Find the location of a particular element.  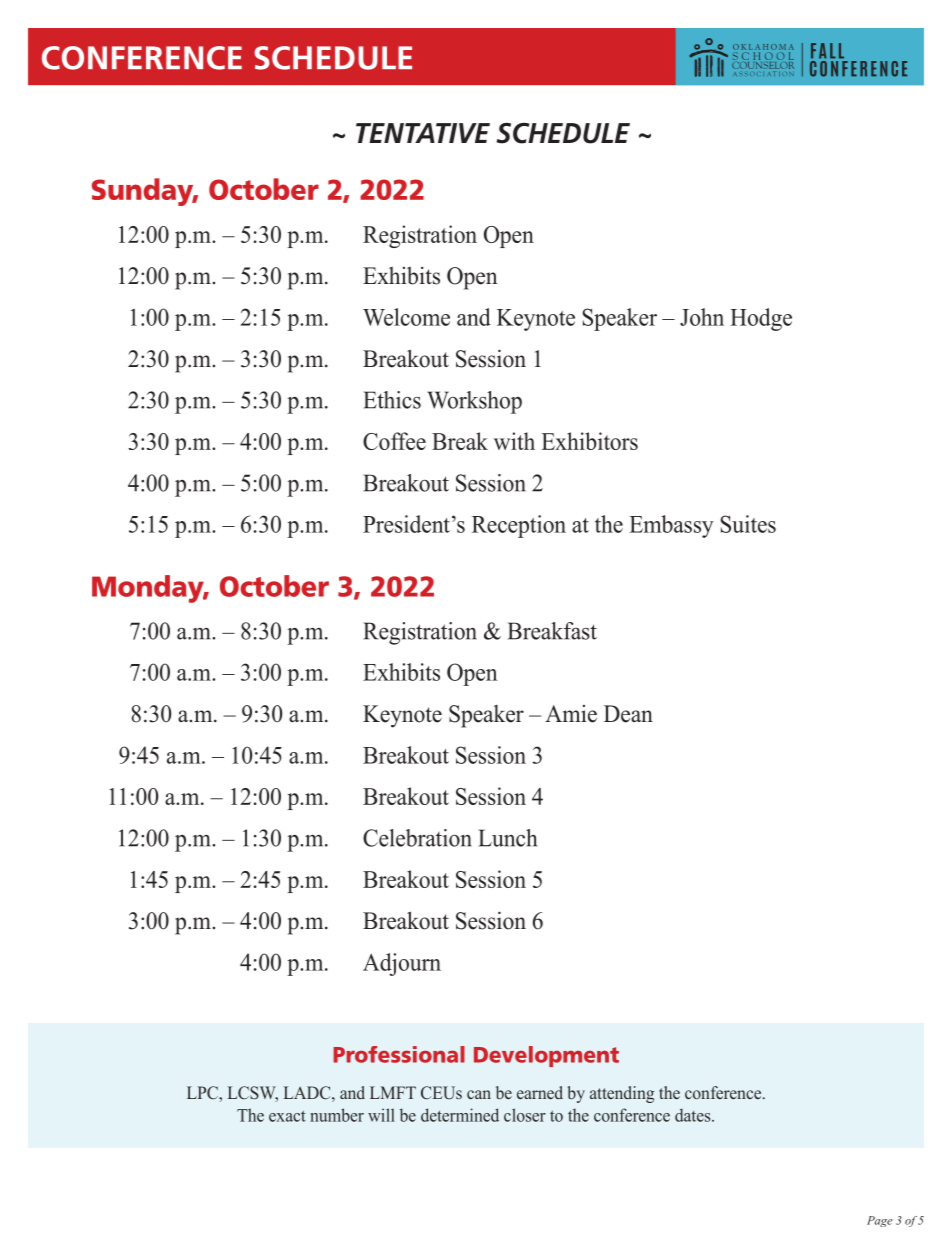

Hodge is located at coordinates (761, 319).
